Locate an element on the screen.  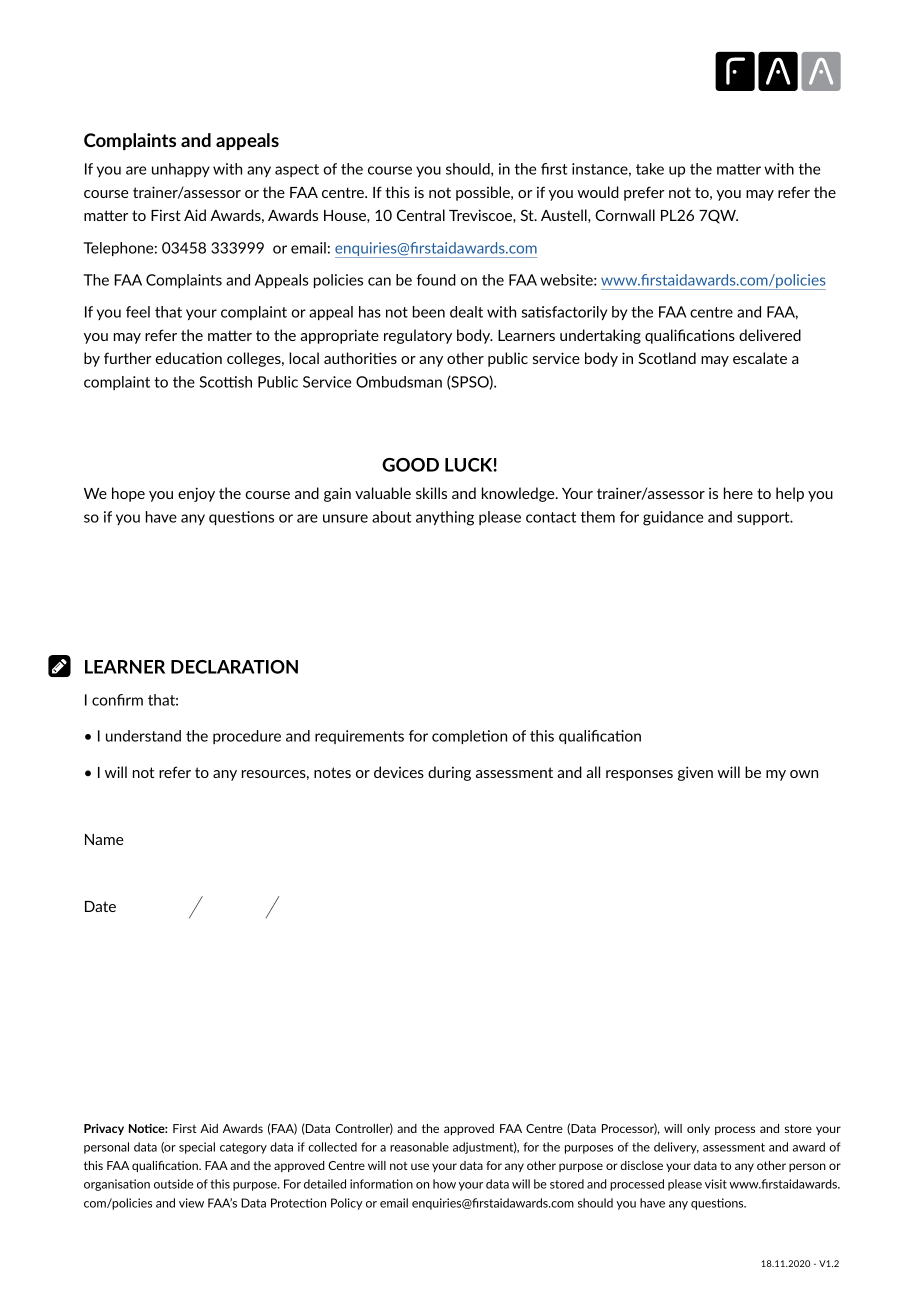
Date is located at coordinates (100, 906).
